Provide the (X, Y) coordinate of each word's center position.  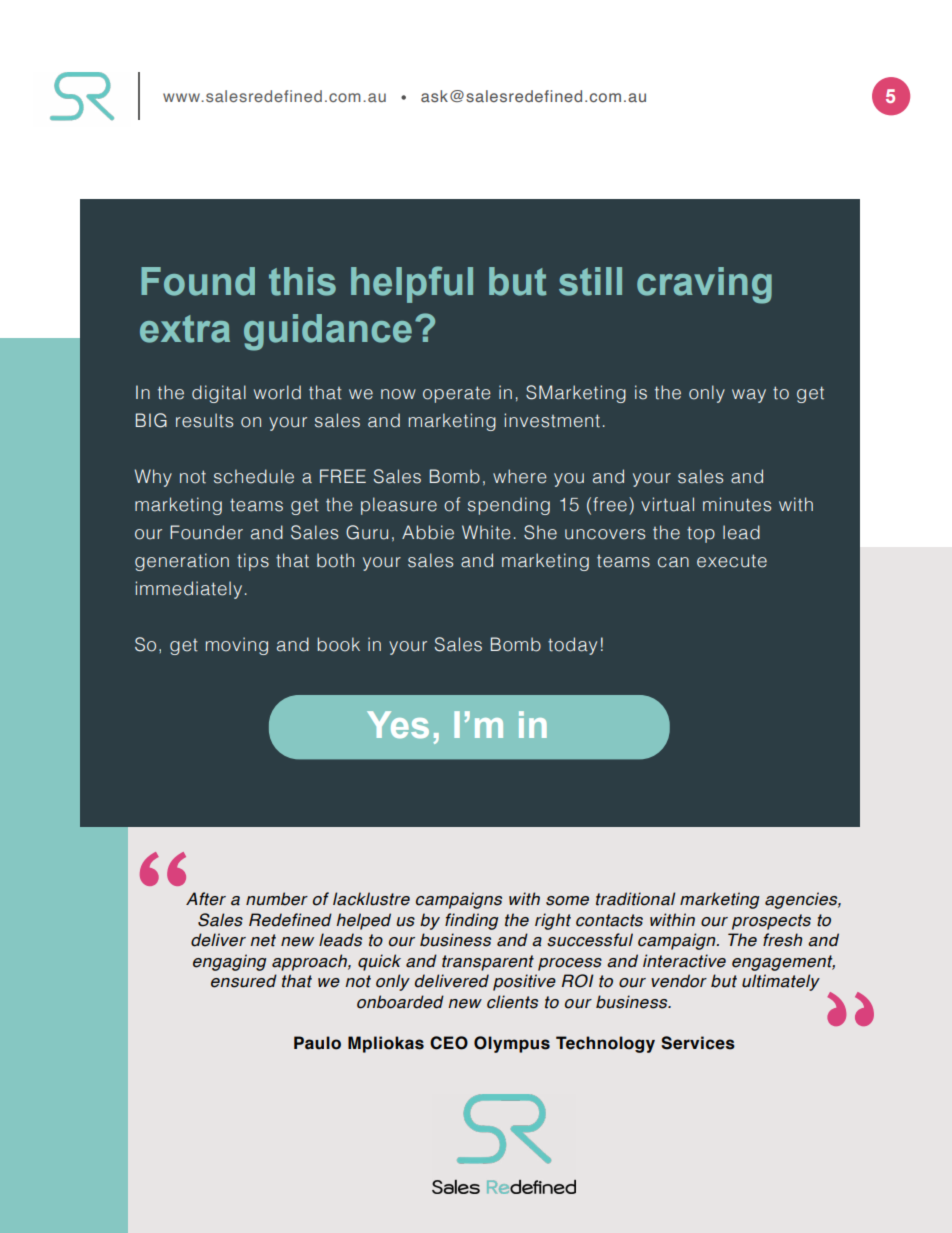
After (206, 899)
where (520, 476)
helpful (412, 284)
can (673, 562)
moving (237, 646)
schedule (254, 476)
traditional (635, 899)
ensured (244, 981)
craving (704, 285)
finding (471, 921)
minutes (737, 504)
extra (185, 329)
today (572, 646)
